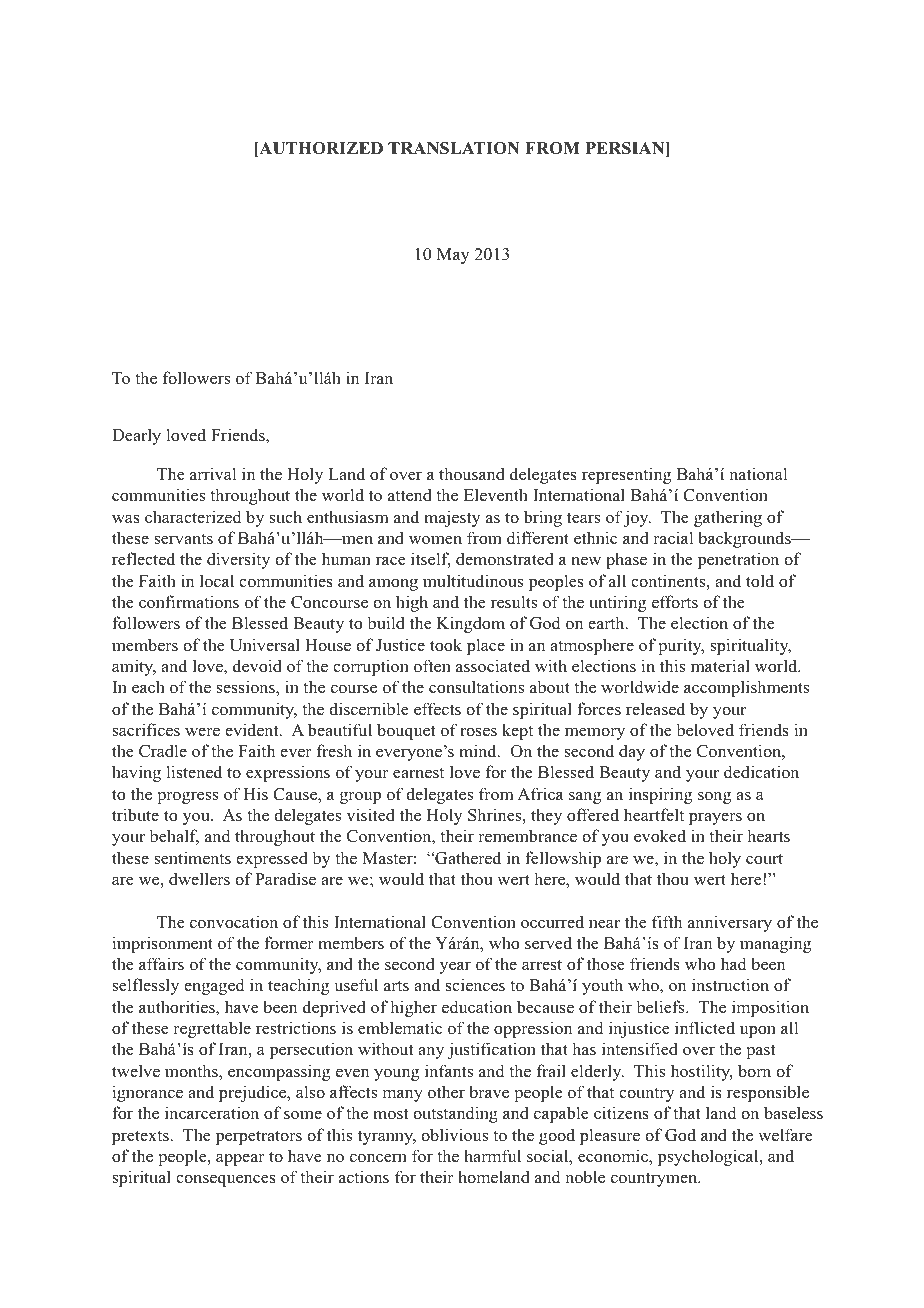 The height and width of the page is (1308, 924). Describe the element at coordinates (626, 149) in the page. I see `PERSIAN` at that location.
